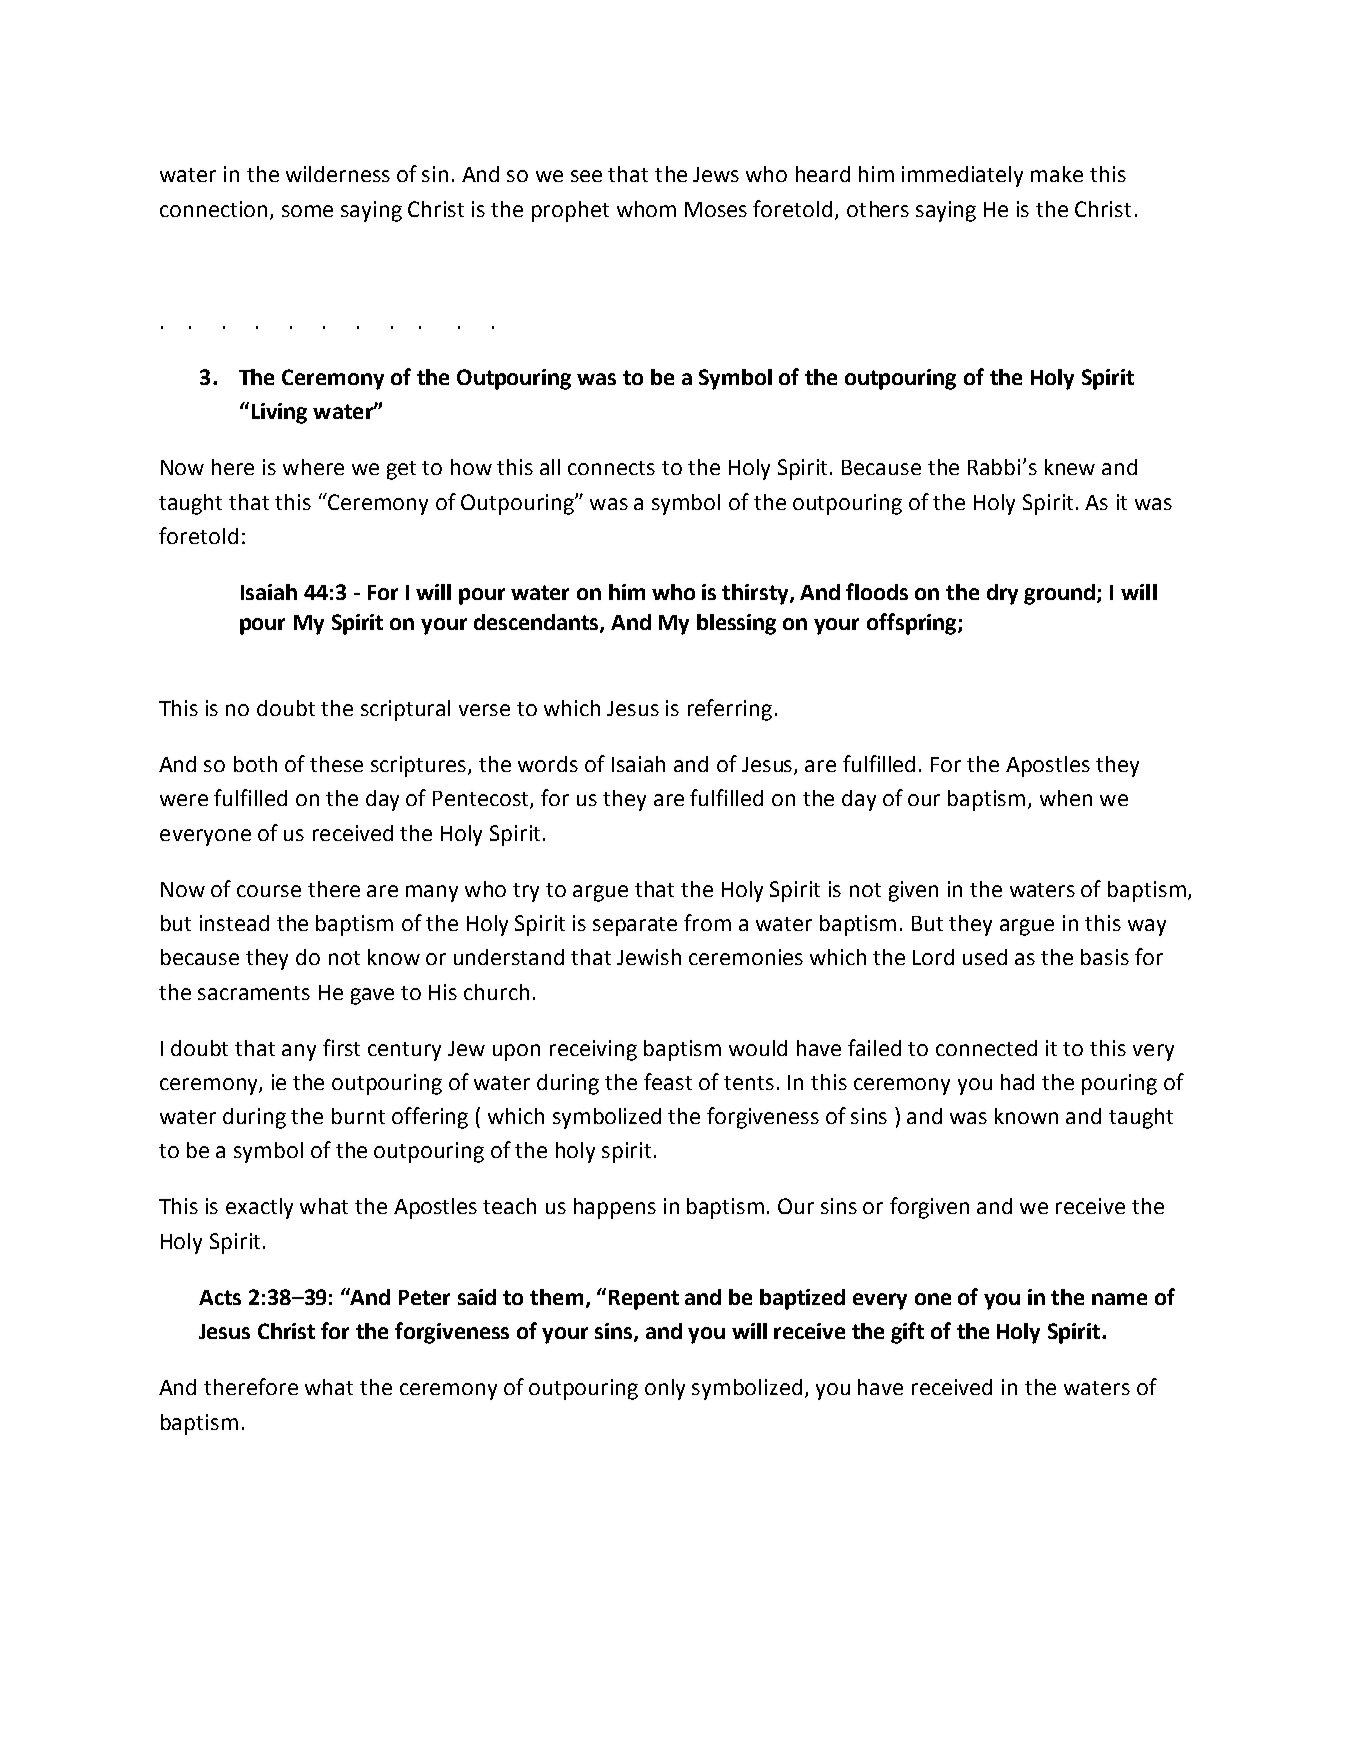  What do you see at coordinates (548, 764) in the screenshot?
I see `words` at bounding box center [548, 764].
